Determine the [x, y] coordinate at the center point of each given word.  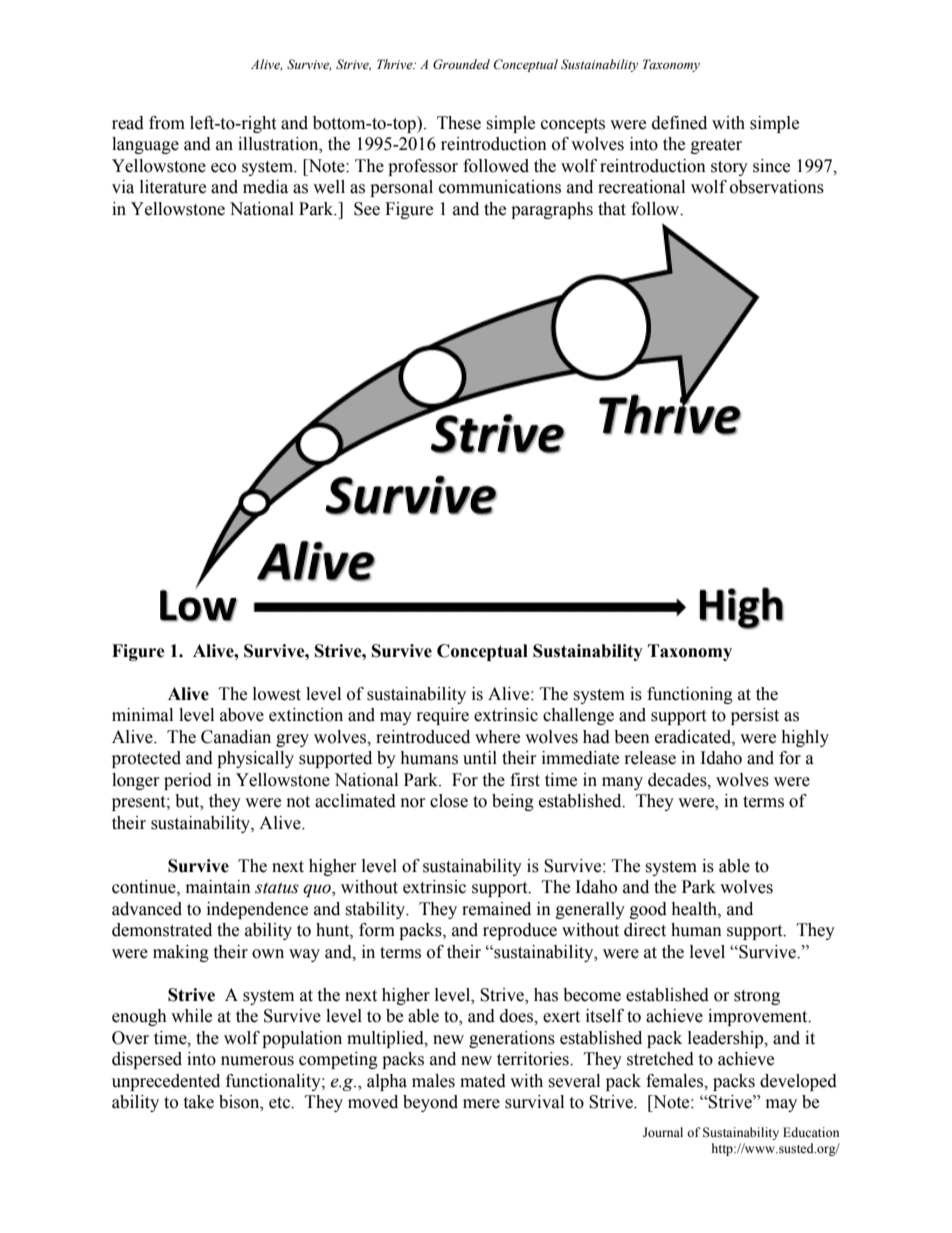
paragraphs [552, 210]
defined [679, 123]
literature [173, 187]
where [497, 737]
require [443, 716]
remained [496, 909]
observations [777, 187]
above [242, 715]
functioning [690, 695]
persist [755, 716]
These [459, 123]
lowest [277, 694]
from [167, 123]
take [198, 1102]
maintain [218, 887]
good [648, 910]
